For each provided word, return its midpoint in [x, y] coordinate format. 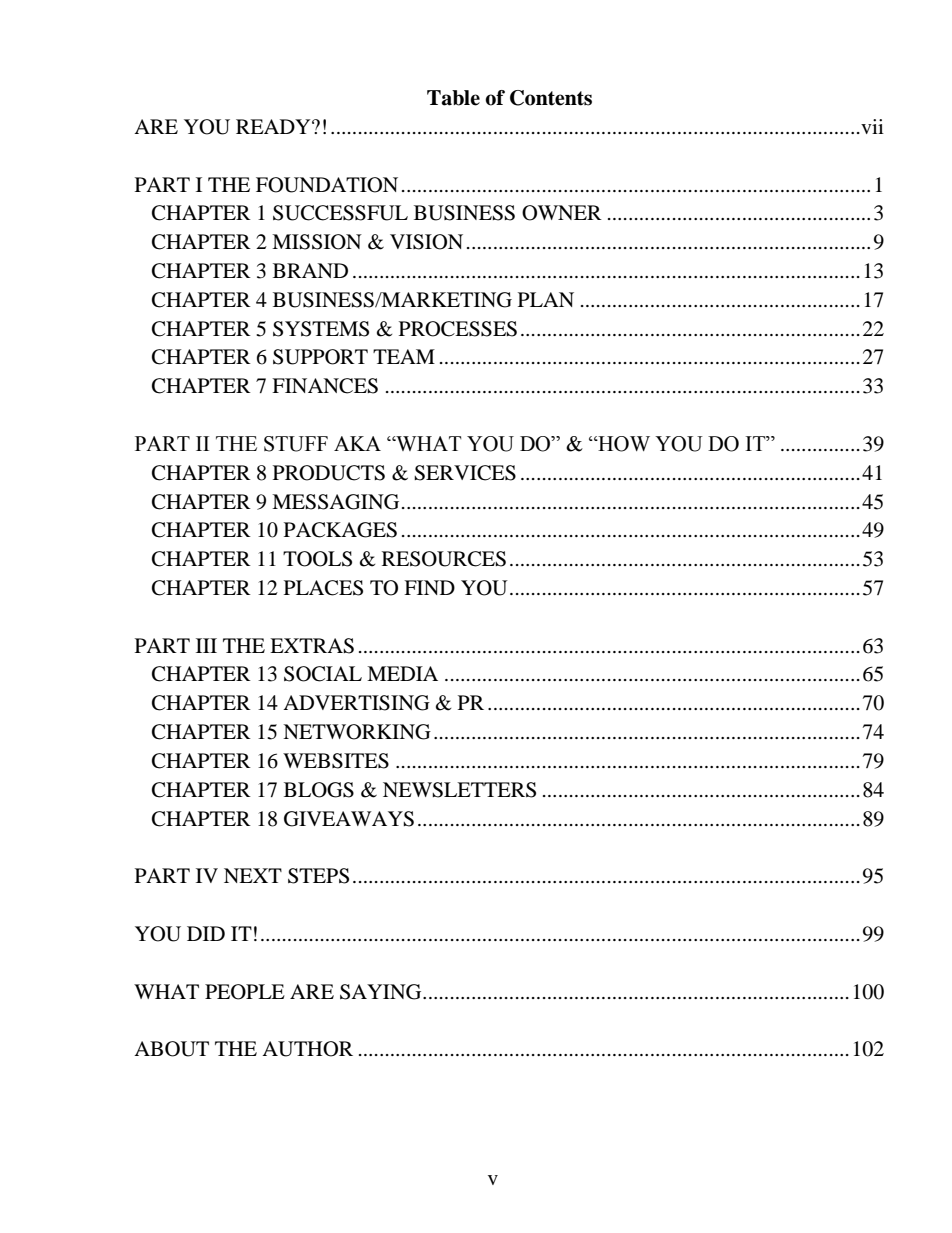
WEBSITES [336, 761]
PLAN [546, 299]
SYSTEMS [321, 329]
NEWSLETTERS [459, 790]
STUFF [296, 444]
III [206, 645]
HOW [623, 444]
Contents [551, 98]
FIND [429, 587]
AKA [357, 443]
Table [453, 98]
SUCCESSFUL [340, 213]
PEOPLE [245, 992]
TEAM [404, 356]
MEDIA [402, 673]
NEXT [253, 875]
